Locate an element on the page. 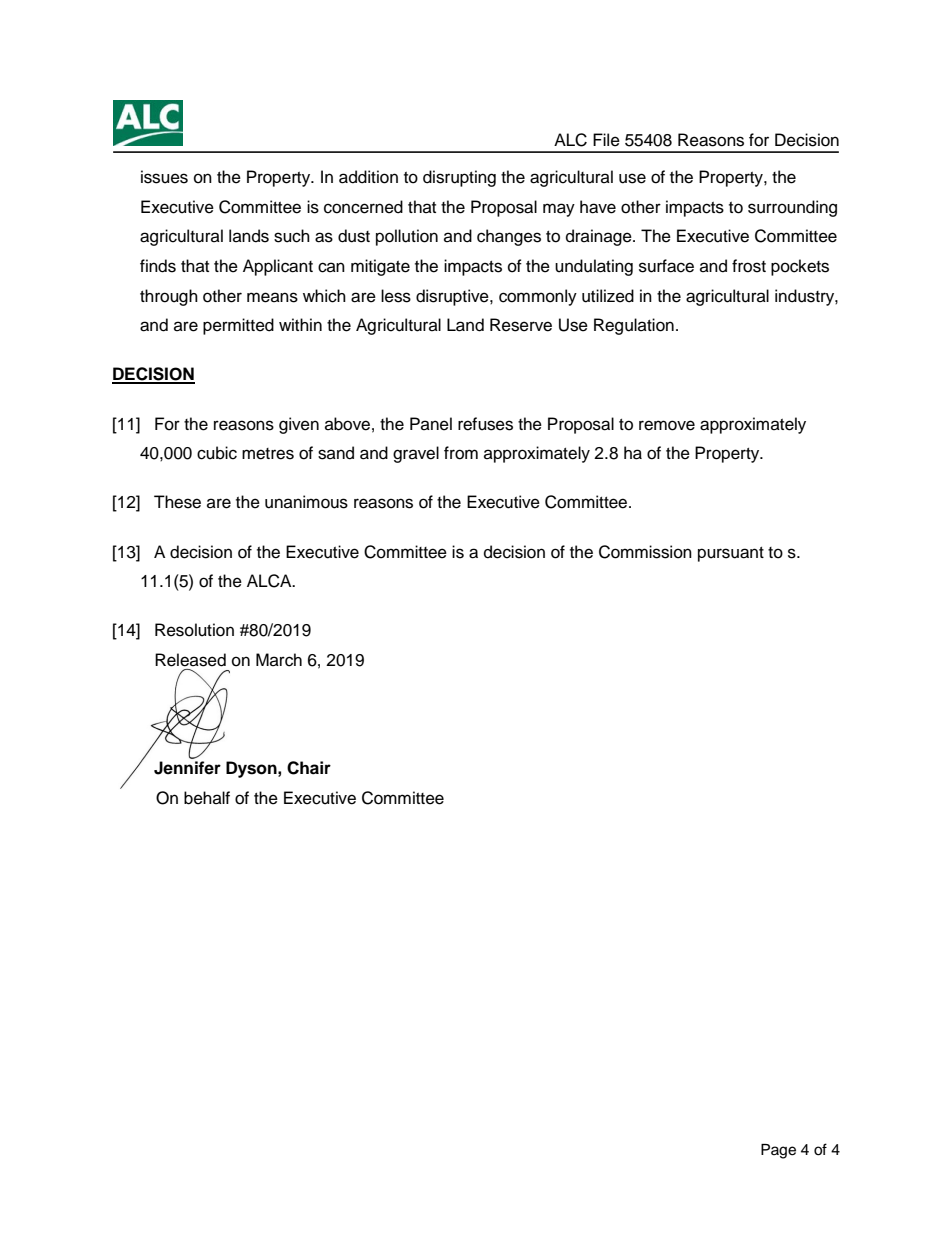 This page has width=952, height=1233. issues is located at coordinates (164, 177).
